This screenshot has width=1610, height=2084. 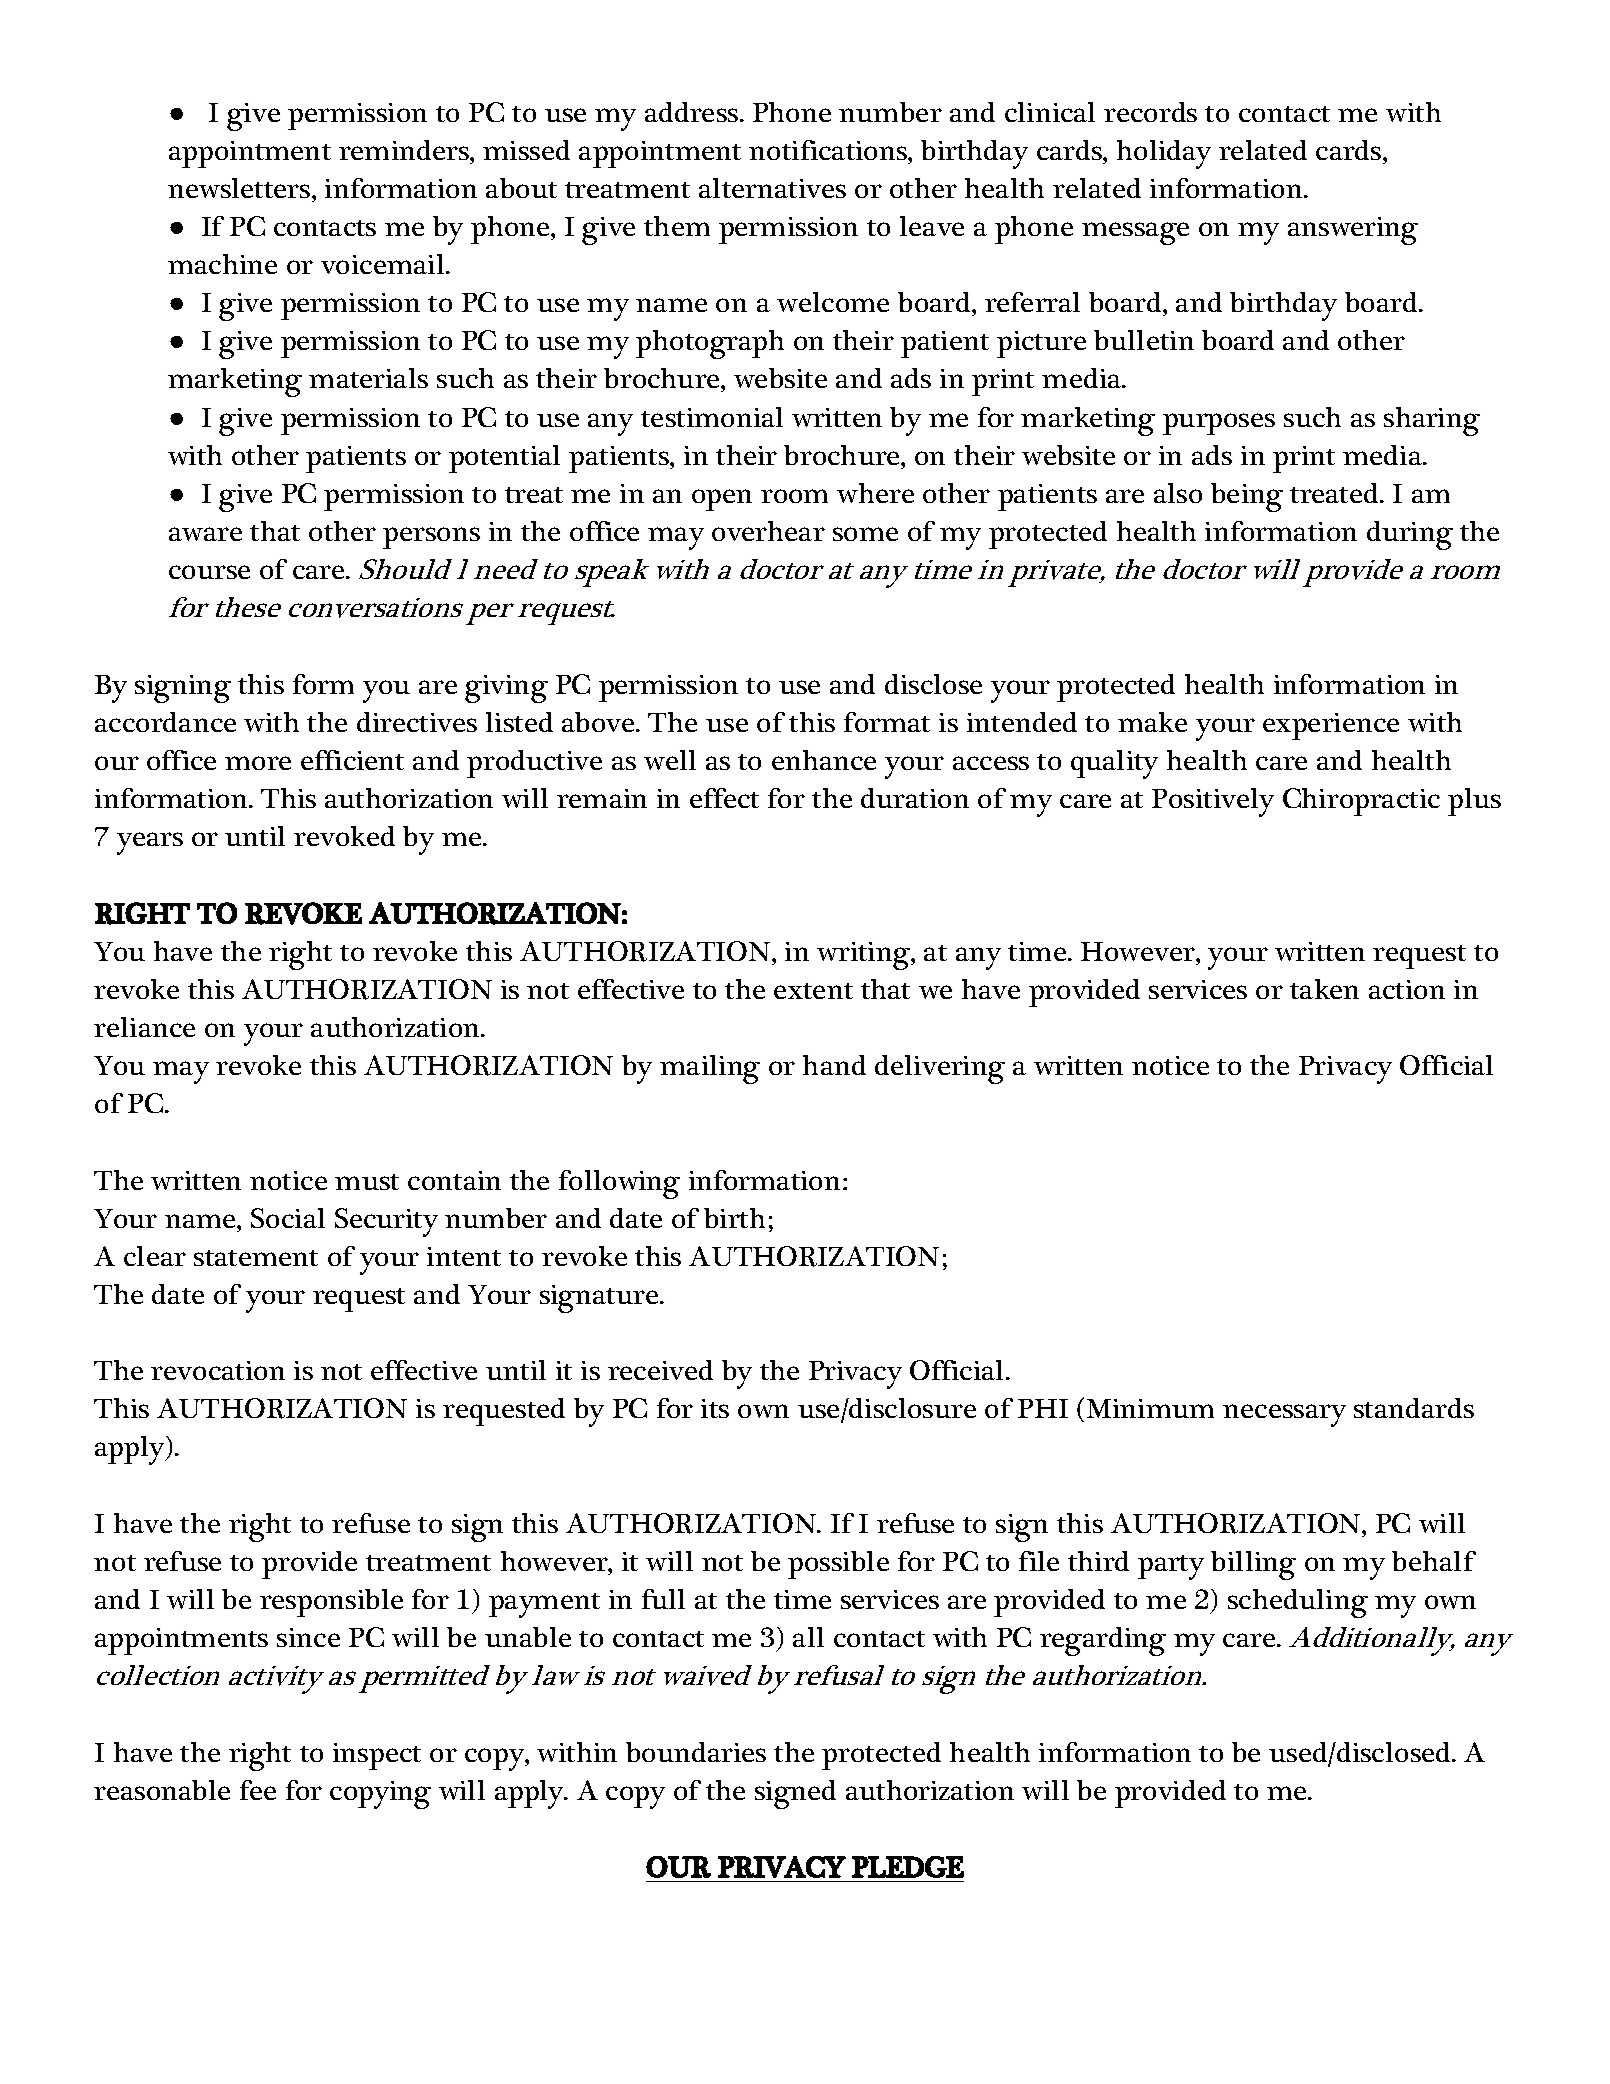 What do you see at coordinates (772, 188) in the screenshot?
I see `alternatives` at bounding box center [772, 188].
